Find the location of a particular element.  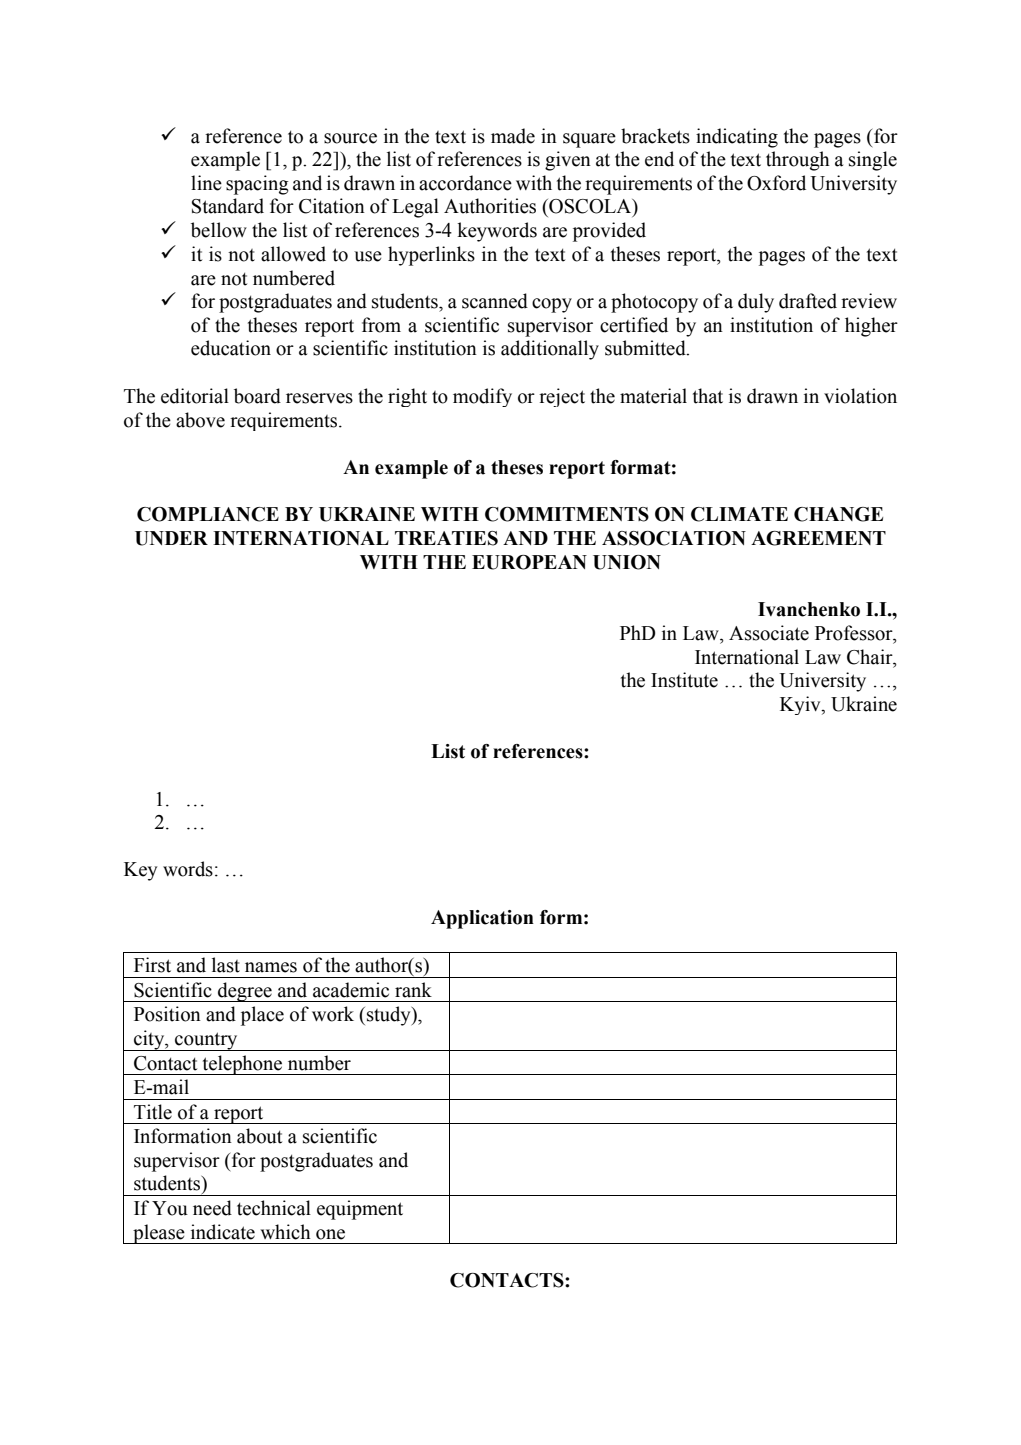

rank is located at coordinates (413, 990).
